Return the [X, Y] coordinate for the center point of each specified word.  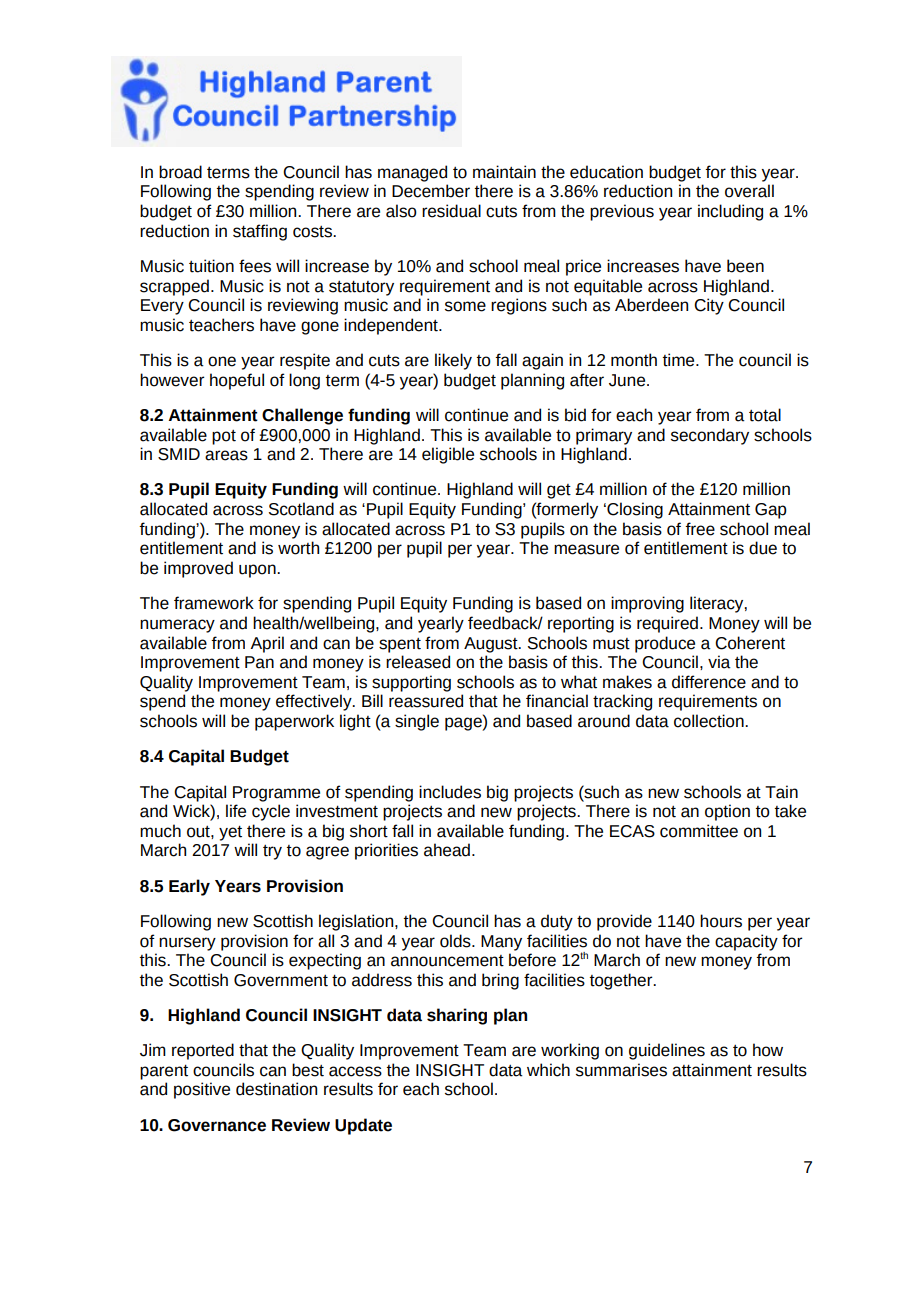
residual [451, 211]
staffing [260, 232]
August [492, 645]
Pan [259, 662]
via [719, 662]
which [548, 1070]
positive [202, 1090]
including [730, 212]
